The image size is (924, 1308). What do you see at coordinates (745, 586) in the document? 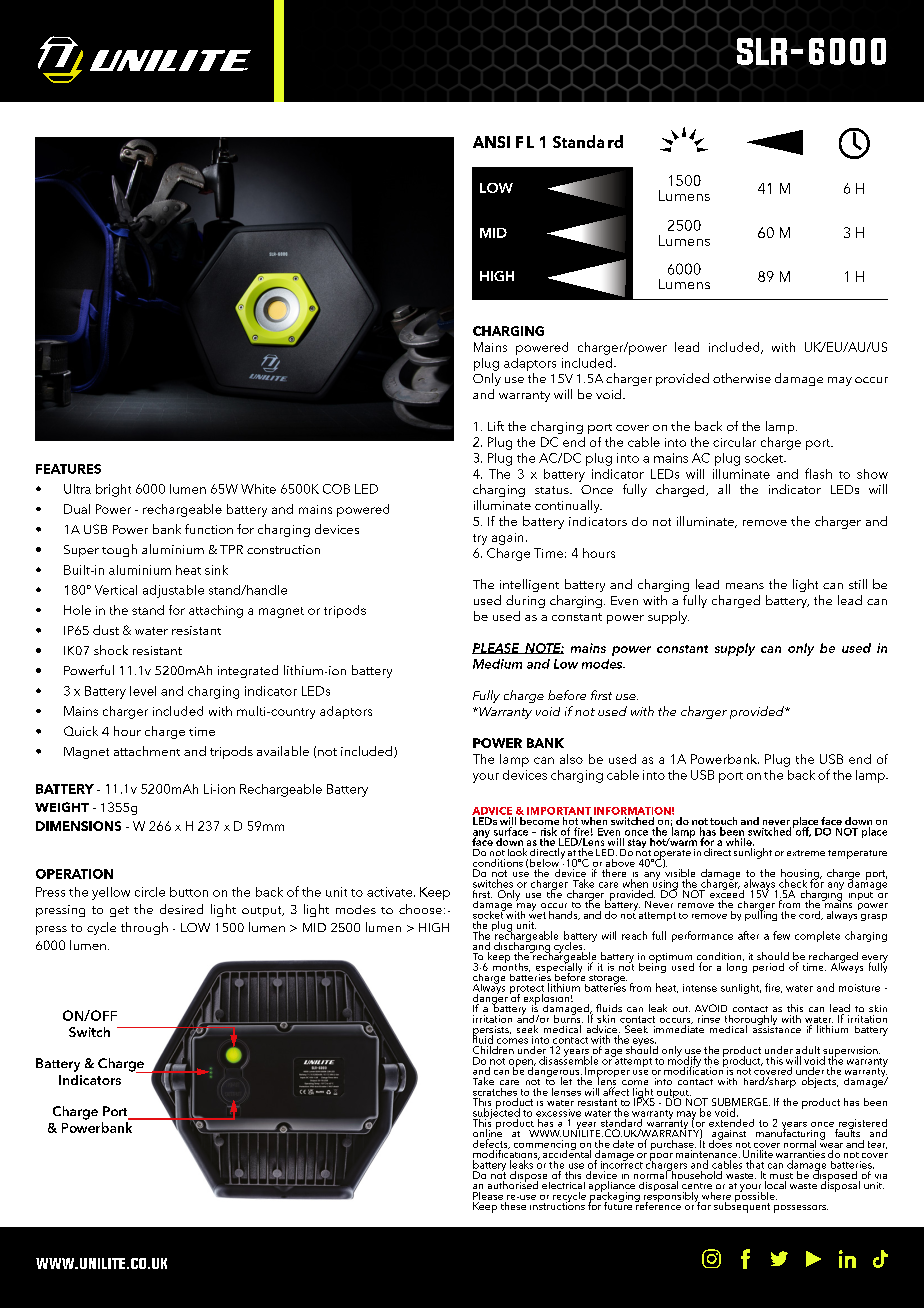
I see `means` at bounding box center [745, 586].
